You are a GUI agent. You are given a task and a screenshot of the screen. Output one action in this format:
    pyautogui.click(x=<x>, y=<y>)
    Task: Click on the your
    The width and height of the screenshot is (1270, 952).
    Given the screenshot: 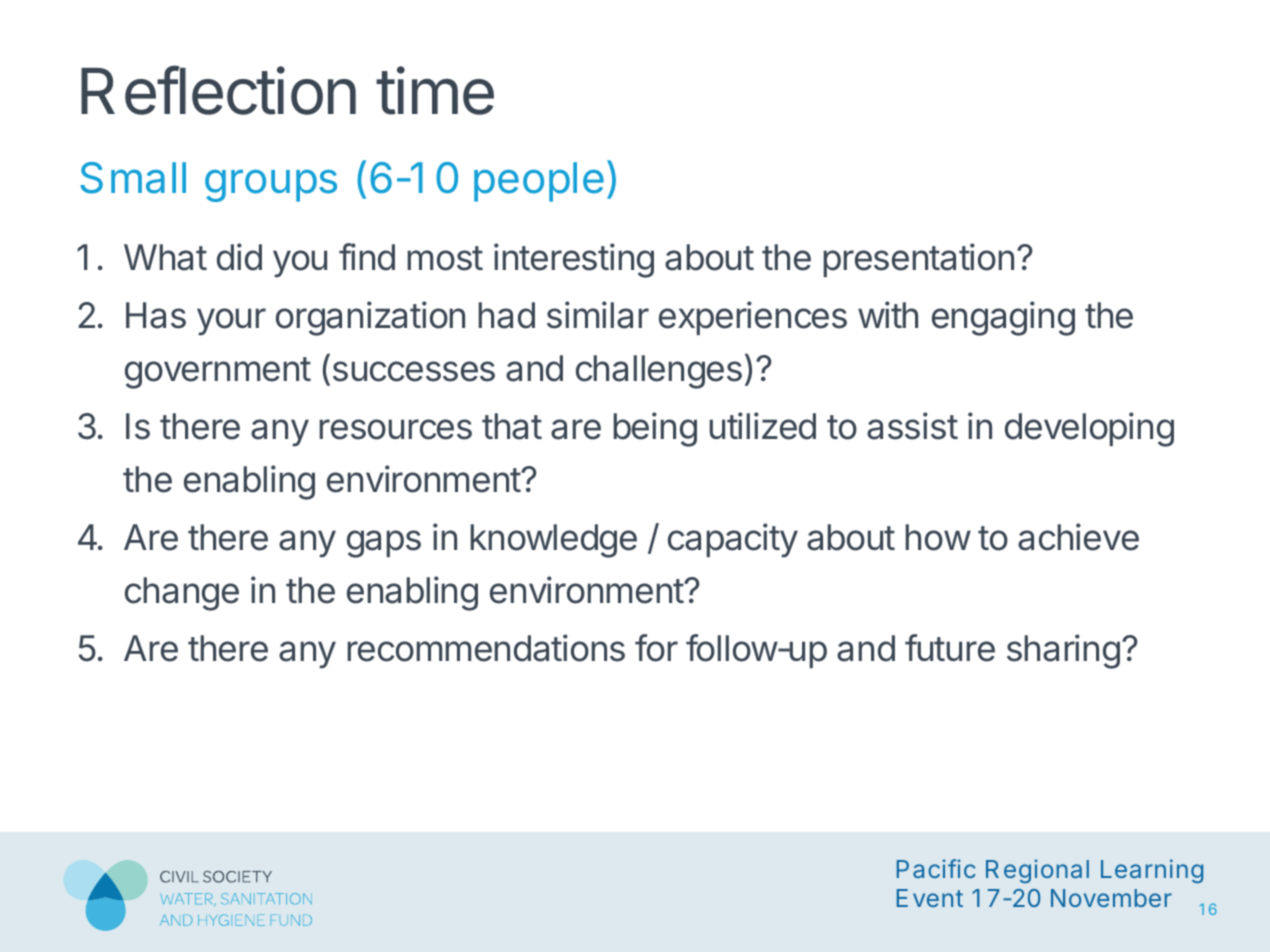 What is the action you would take?
    pyautogui.click(x=231, y=322)
